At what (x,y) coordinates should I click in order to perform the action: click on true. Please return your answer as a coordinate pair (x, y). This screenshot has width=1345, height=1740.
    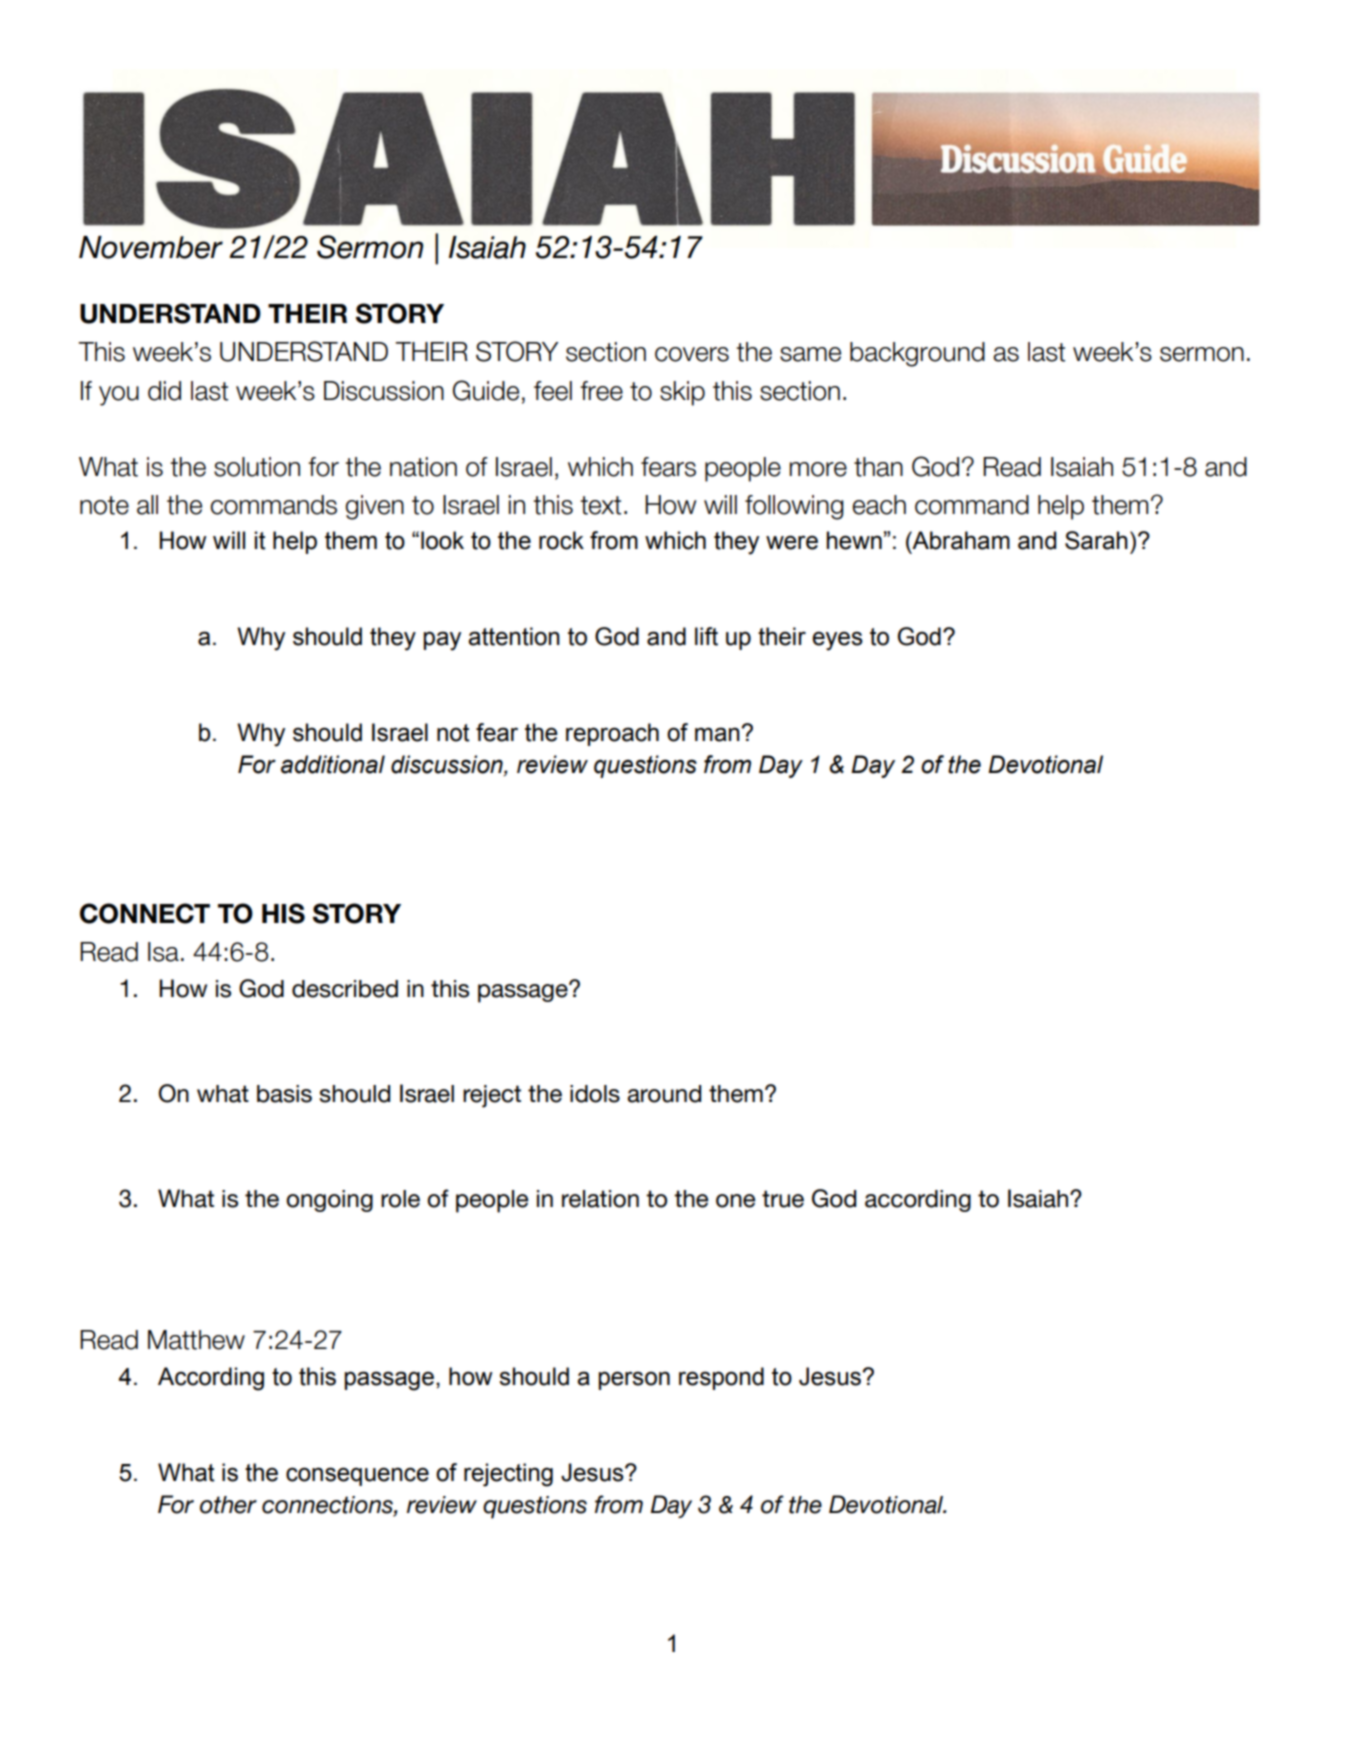
    Looking at the image, I should click on (783, 1199).
